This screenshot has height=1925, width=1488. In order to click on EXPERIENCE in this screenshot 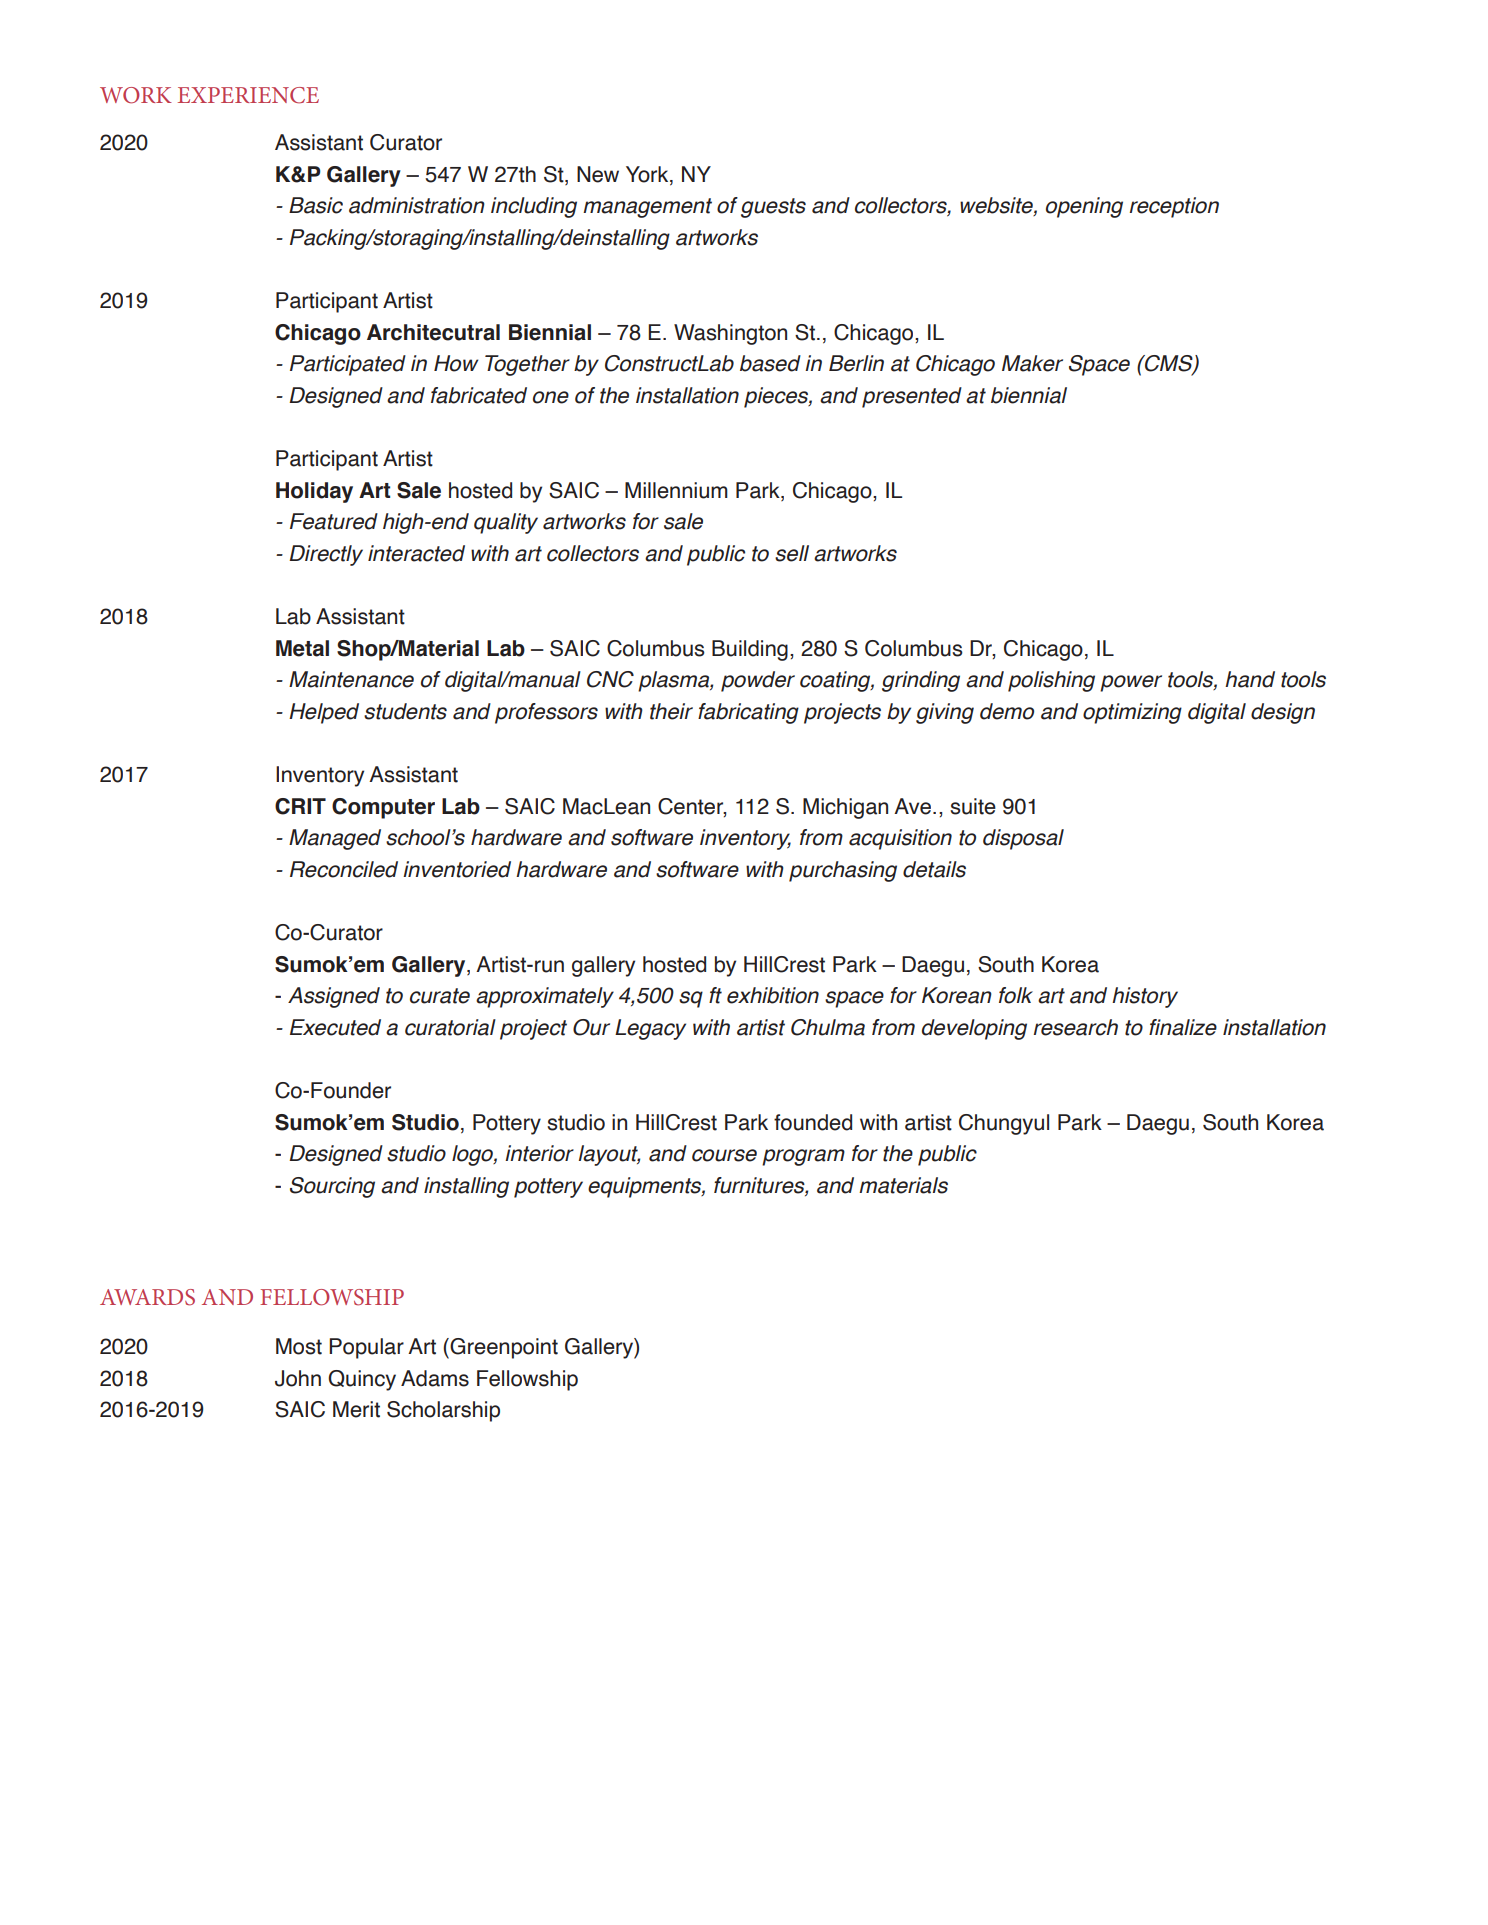, I will do `click(248, 95)`.
